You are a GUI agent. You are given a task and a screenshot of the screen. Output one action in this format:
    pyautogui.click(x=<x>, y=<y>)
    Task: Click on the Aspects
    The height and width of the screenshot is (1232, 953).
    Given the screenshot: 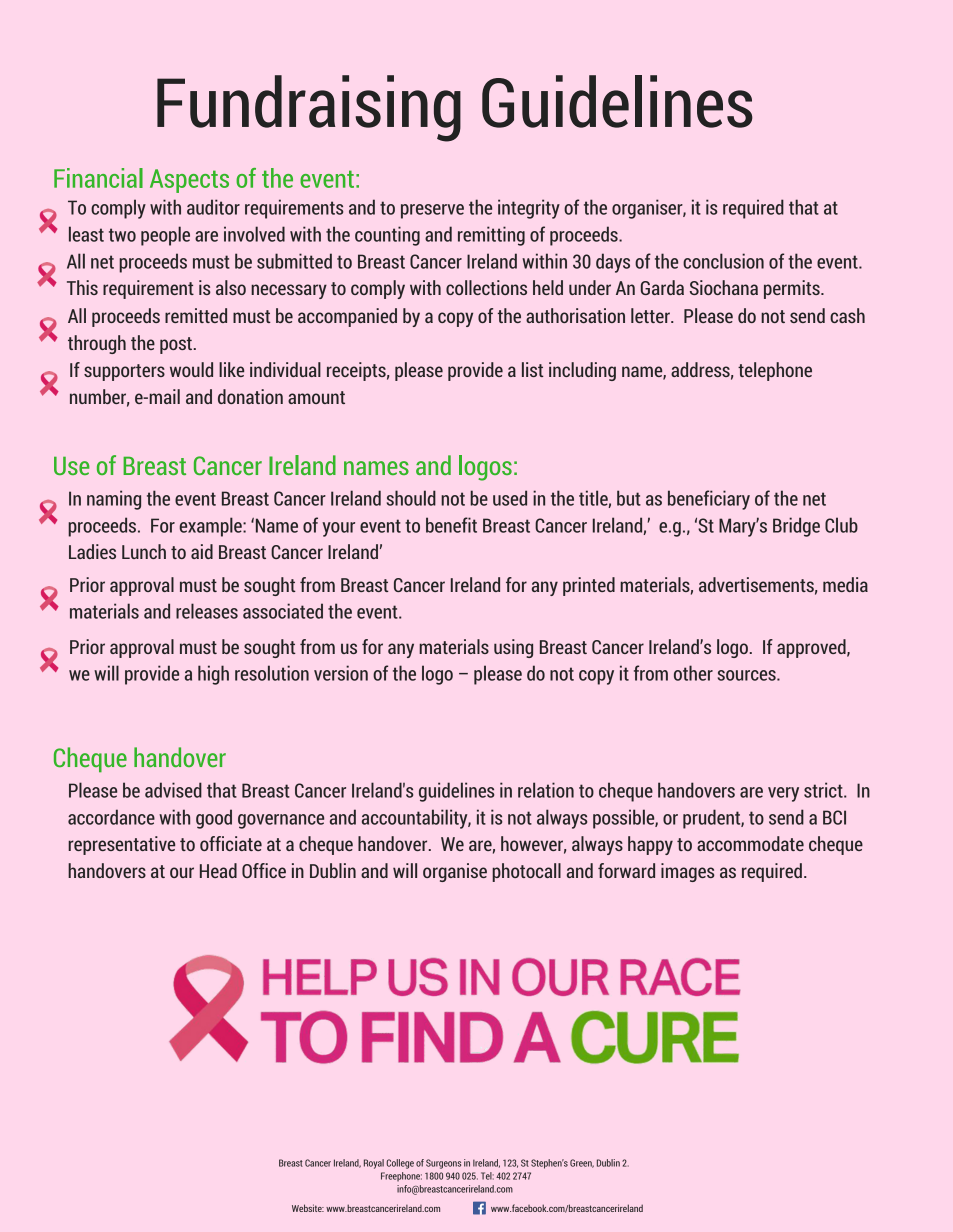 What is the action you would take?
    pyautogui.click(x=189, y=181)
